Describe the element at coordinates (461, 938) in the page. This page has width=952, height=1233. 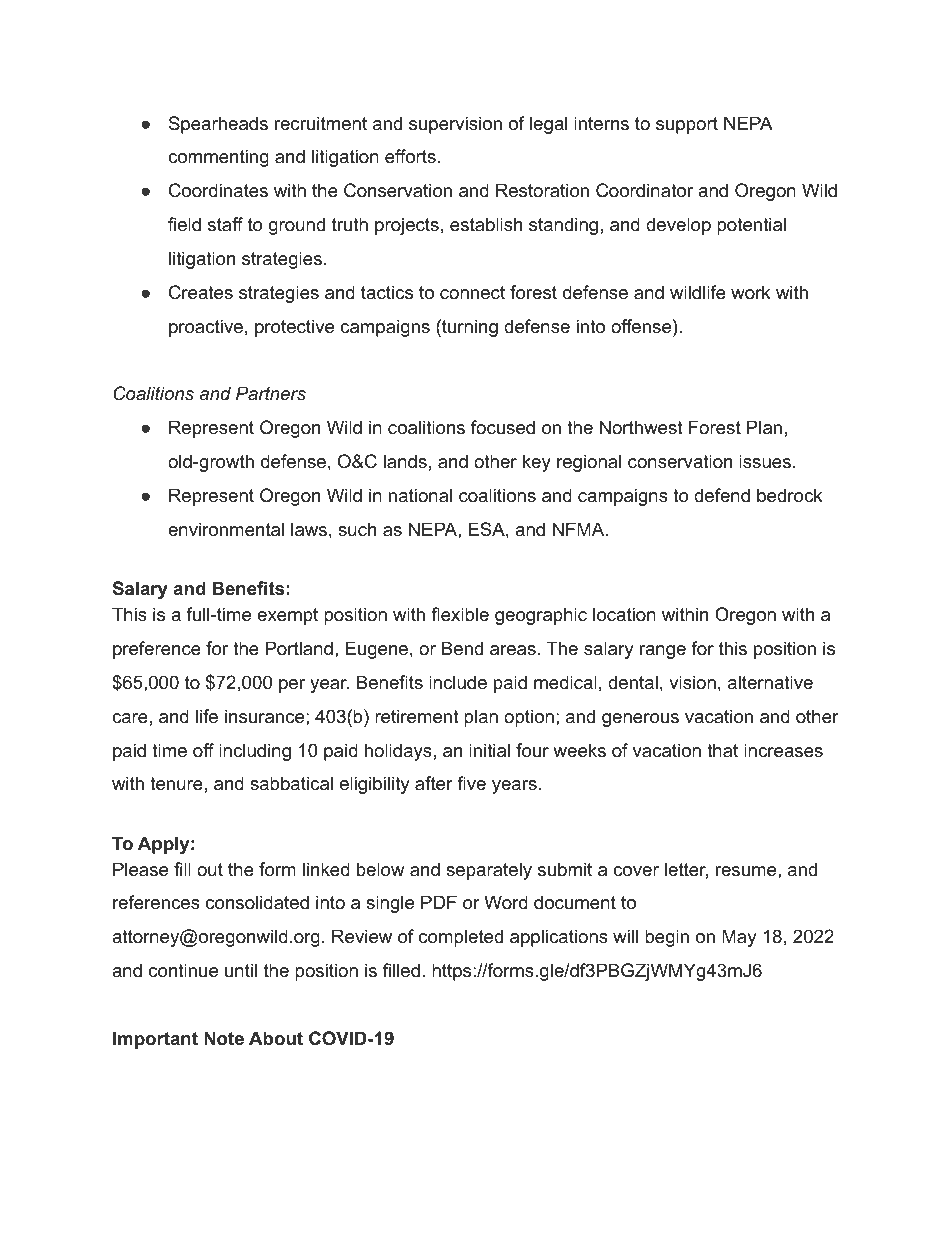
I see `completed` at that location.
